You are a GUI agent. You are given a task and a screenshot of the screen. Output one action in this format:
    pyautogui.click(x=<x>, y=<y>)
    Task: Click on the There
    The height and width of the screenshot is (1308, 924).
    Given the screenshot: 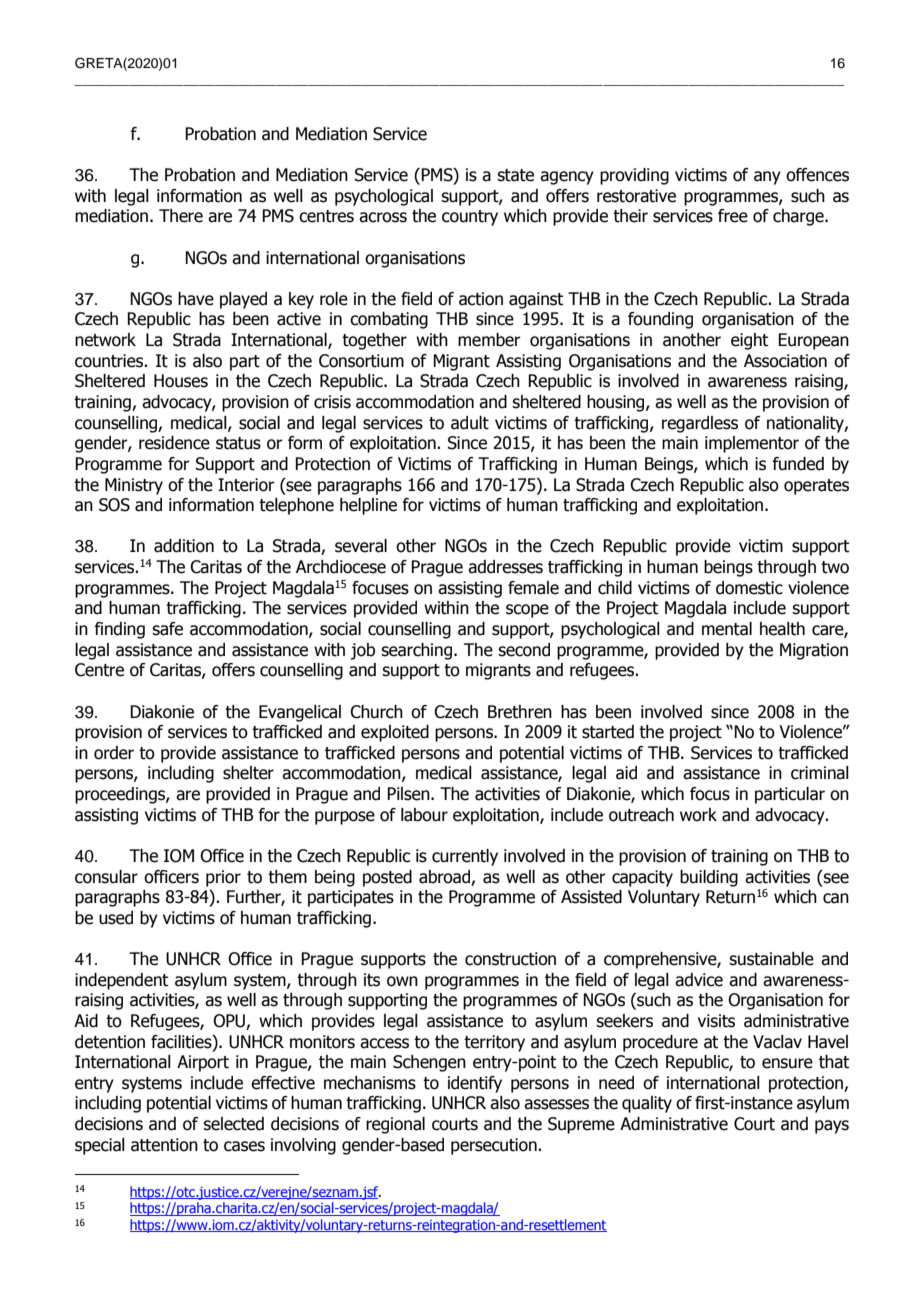 What is the action you would take?
    pyautogui.click(x=181, y=216)
